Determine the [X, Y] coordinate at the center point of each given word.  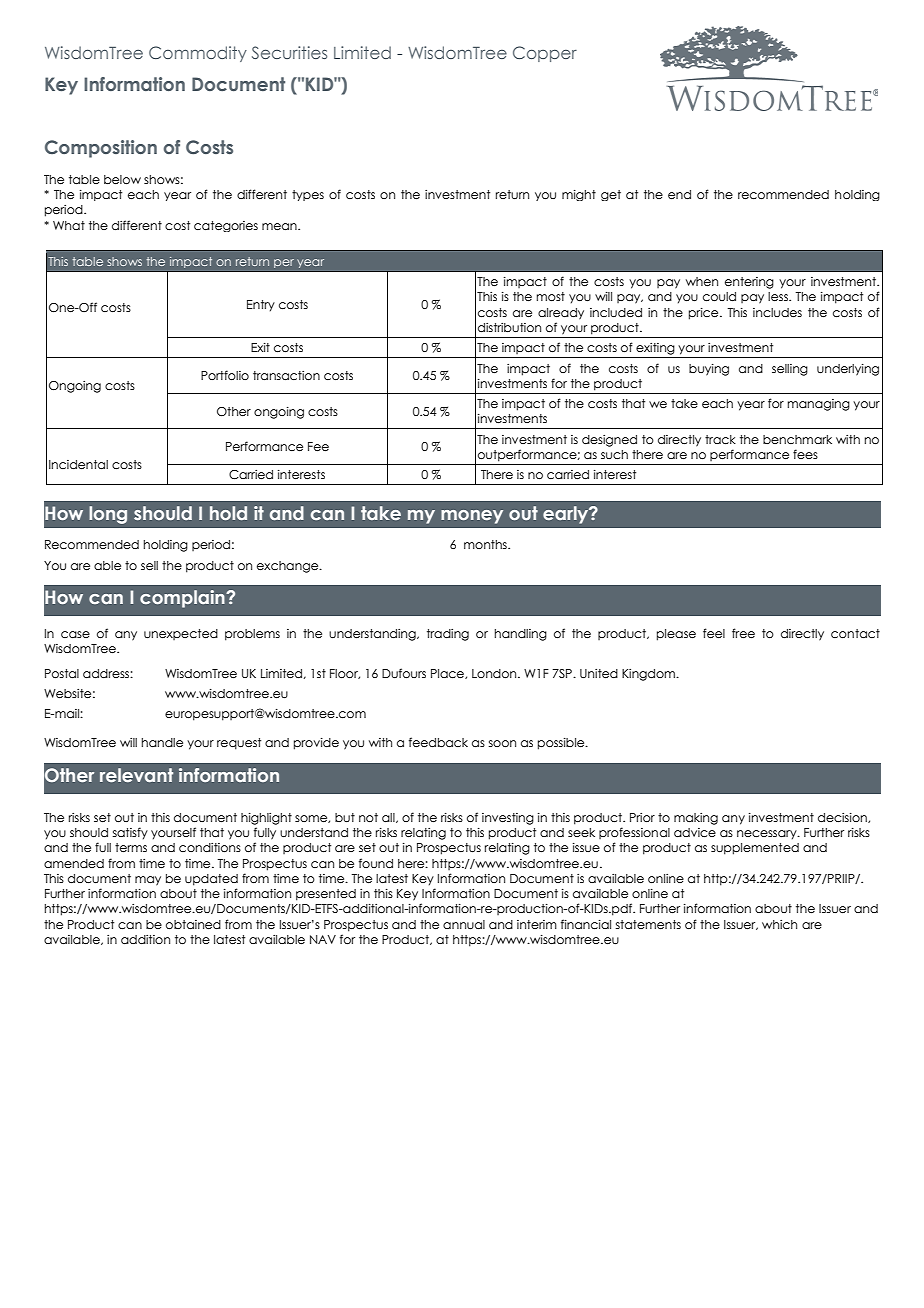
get [611, 195]
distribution [509, 327]
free [743, 633]
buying [709, 370]
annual [464, 924]
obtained [193, 924]
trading [448, 635]
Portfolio [225, 375]
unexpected [181, 634]
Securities [289, 52]
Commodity [198, 54]
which [779, 924]
